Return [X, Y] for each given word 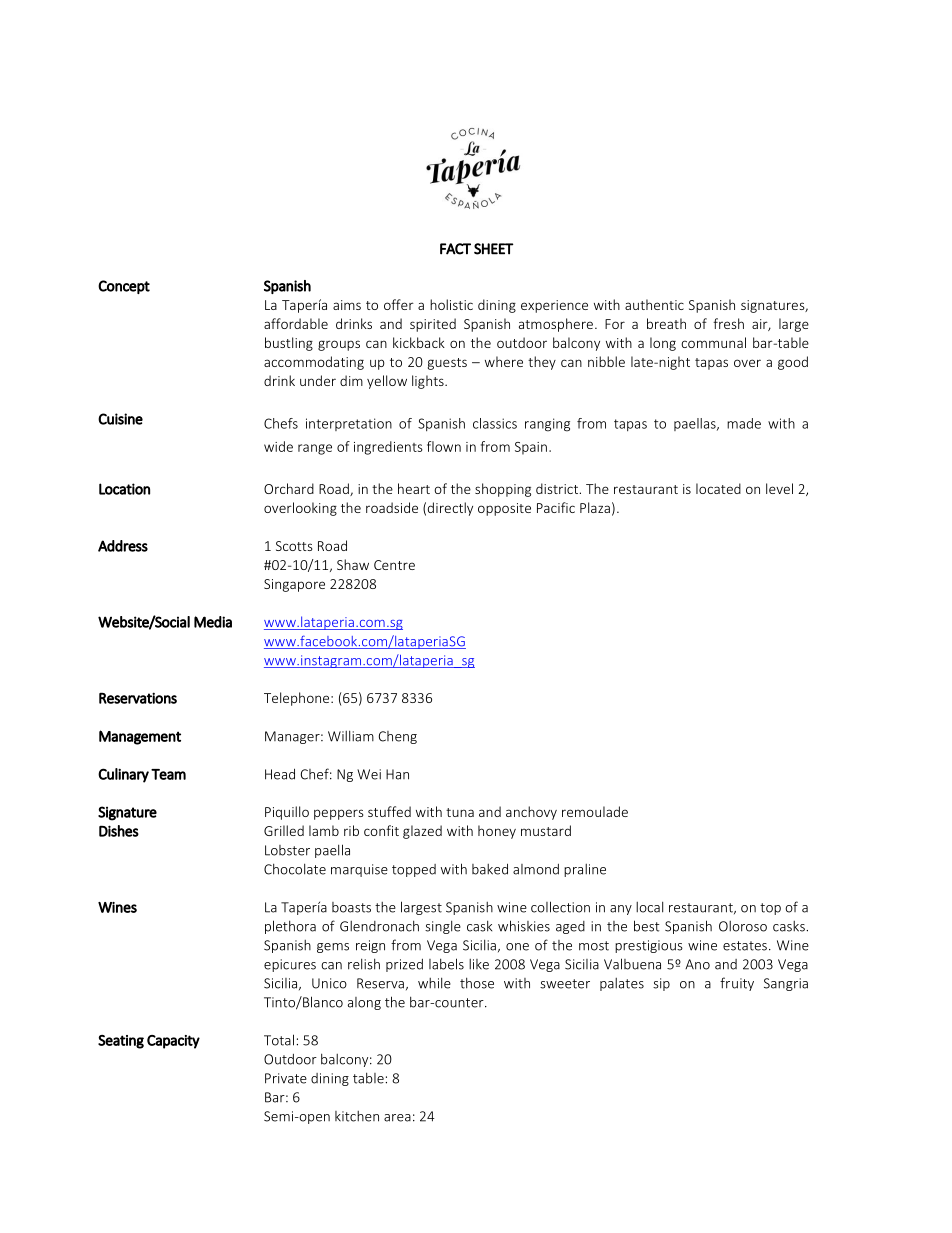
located [718, 488]
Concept [124, 287]
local [649, 907]
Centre [394, 565]
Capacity [173, 1042]
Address [123, 546]
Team [168, 774]
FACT [455, 249]
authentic [654, 304]
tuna [460, 812]
